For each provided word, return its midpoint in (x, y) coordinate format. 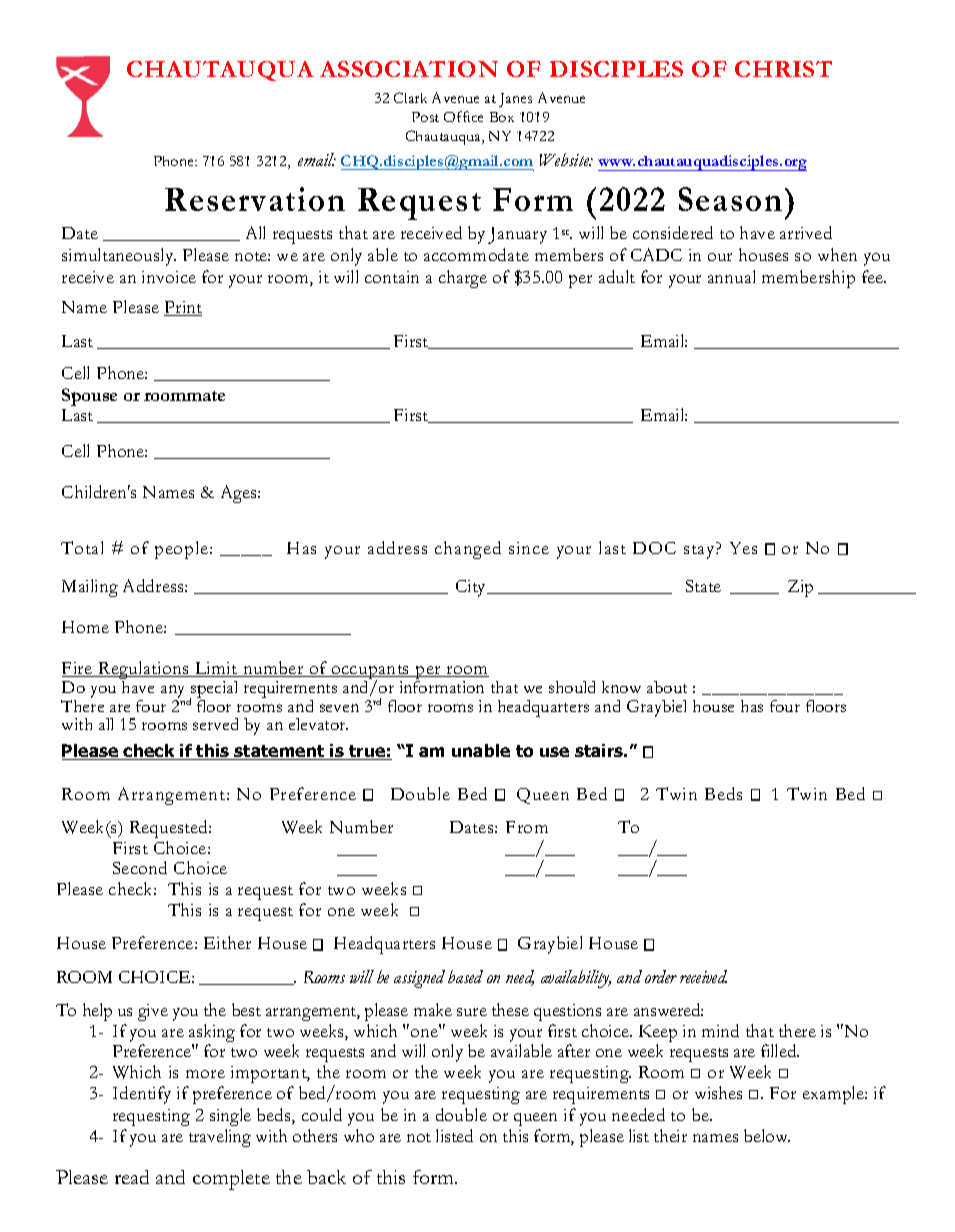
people (183, 550)
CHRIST (783, 69)
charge (463, 279)
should (572, 687)
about (667, 687)
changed (468, 550)
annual (731, 276)
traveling (220, 1138)
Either (227, 942)
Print (183, 308)
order (661, 976)
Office (463, 116)
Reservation (255, 199)
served (215, 724)
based (465, 976)
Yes (743, 548)
